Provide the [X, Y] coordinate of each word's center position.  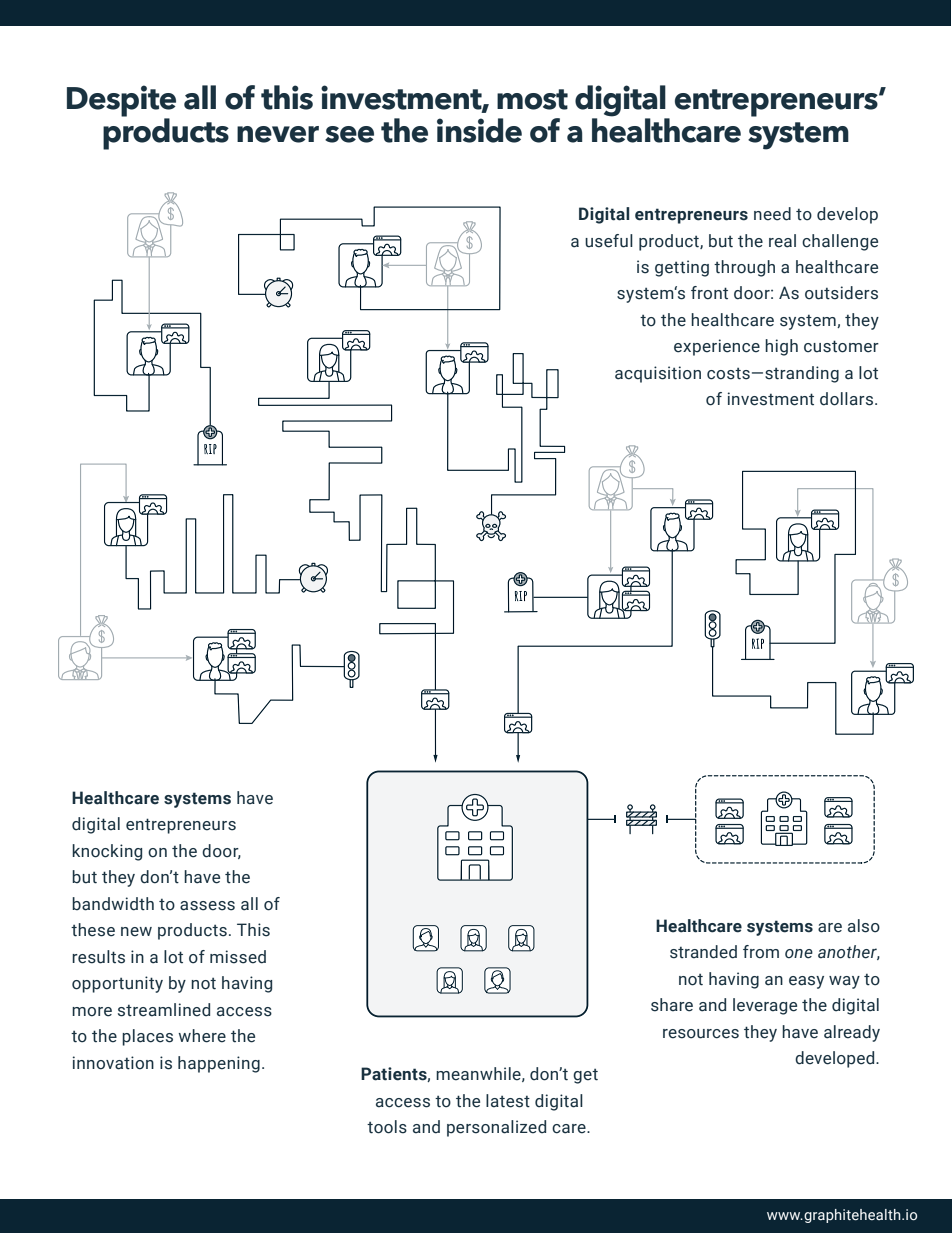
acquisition [658, 374]
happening [219, 1064]
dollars [846, 399]
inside [479, 130]
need [772, 214]
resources [701, 1034]
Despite [121, 102]
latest [508, 1101]
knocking [107, 852]
